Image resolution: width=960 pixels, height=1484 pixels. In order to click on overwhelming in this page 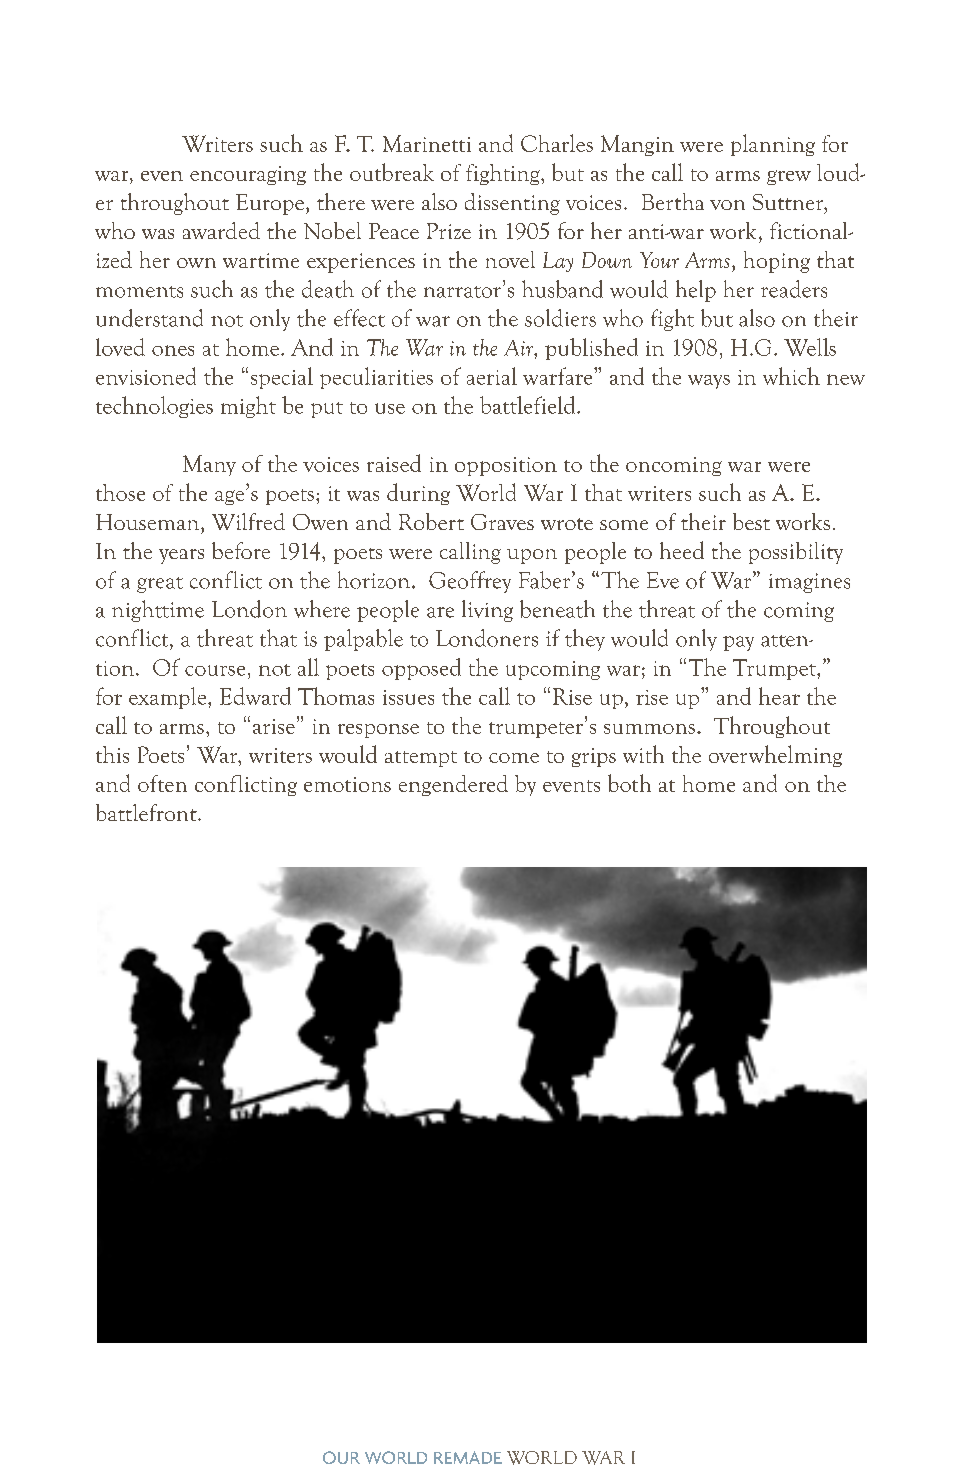, I will do `click(775, 756)`.
